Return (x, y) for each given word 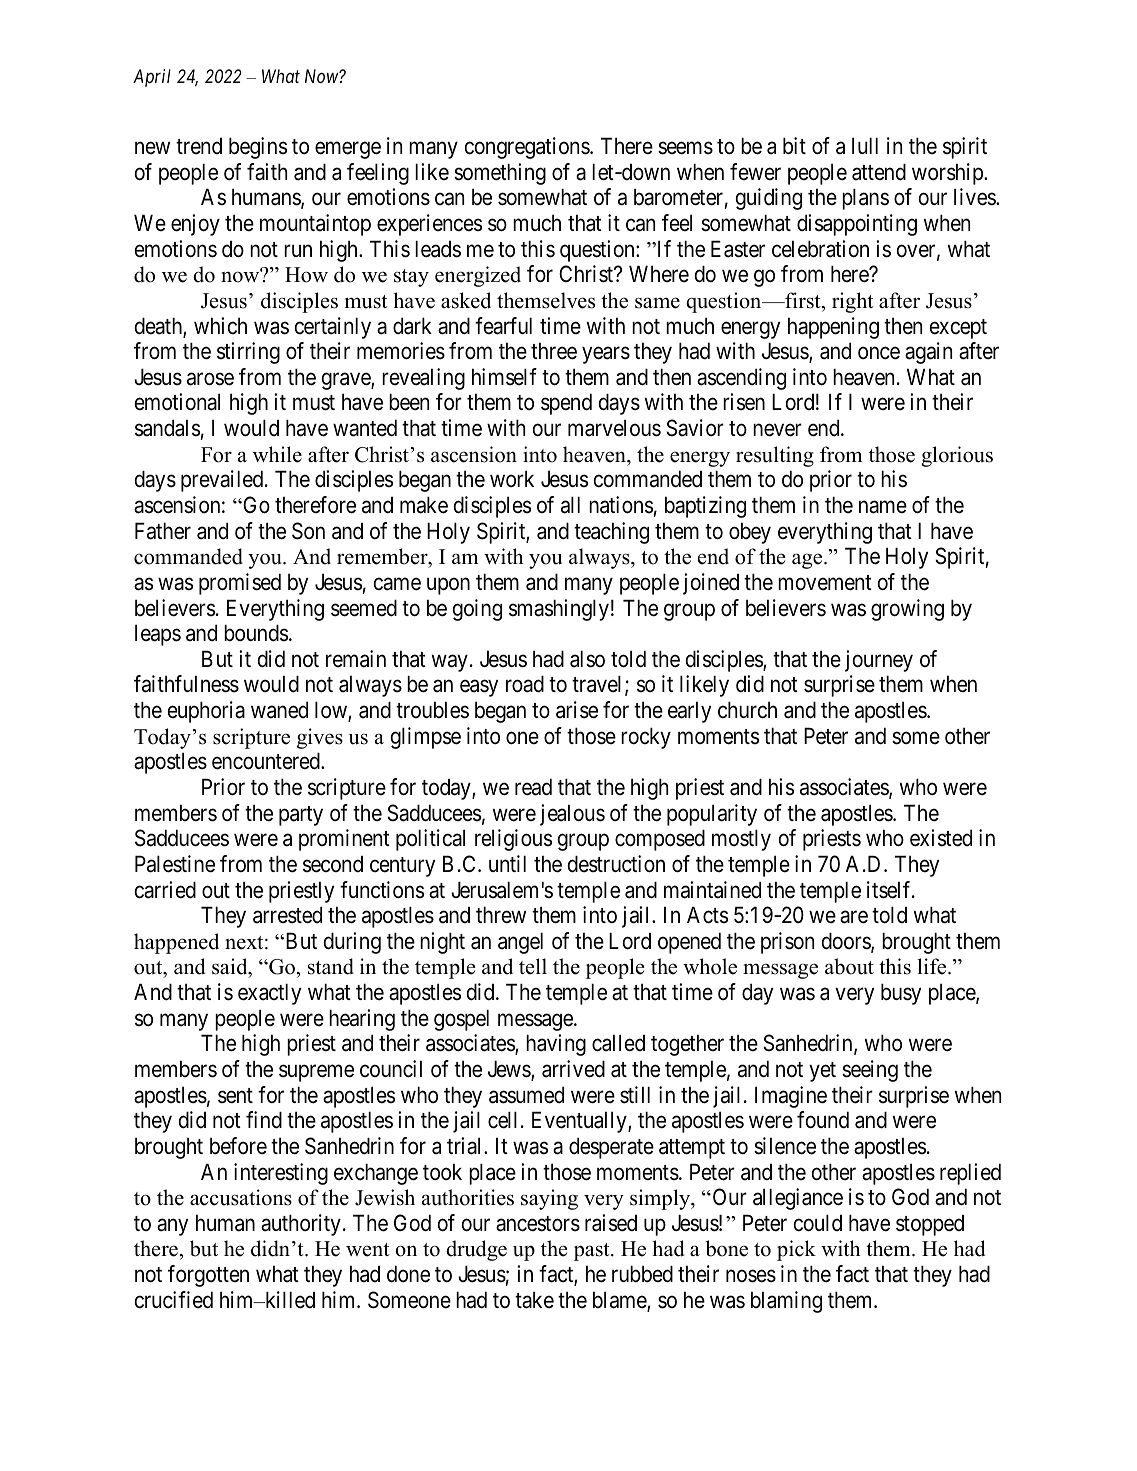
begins (258, 148)
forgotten (208, 1276)
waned (279, 710)
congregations (528, 148)
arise (577, 710)
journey (879, 661)
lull (865, 145)
